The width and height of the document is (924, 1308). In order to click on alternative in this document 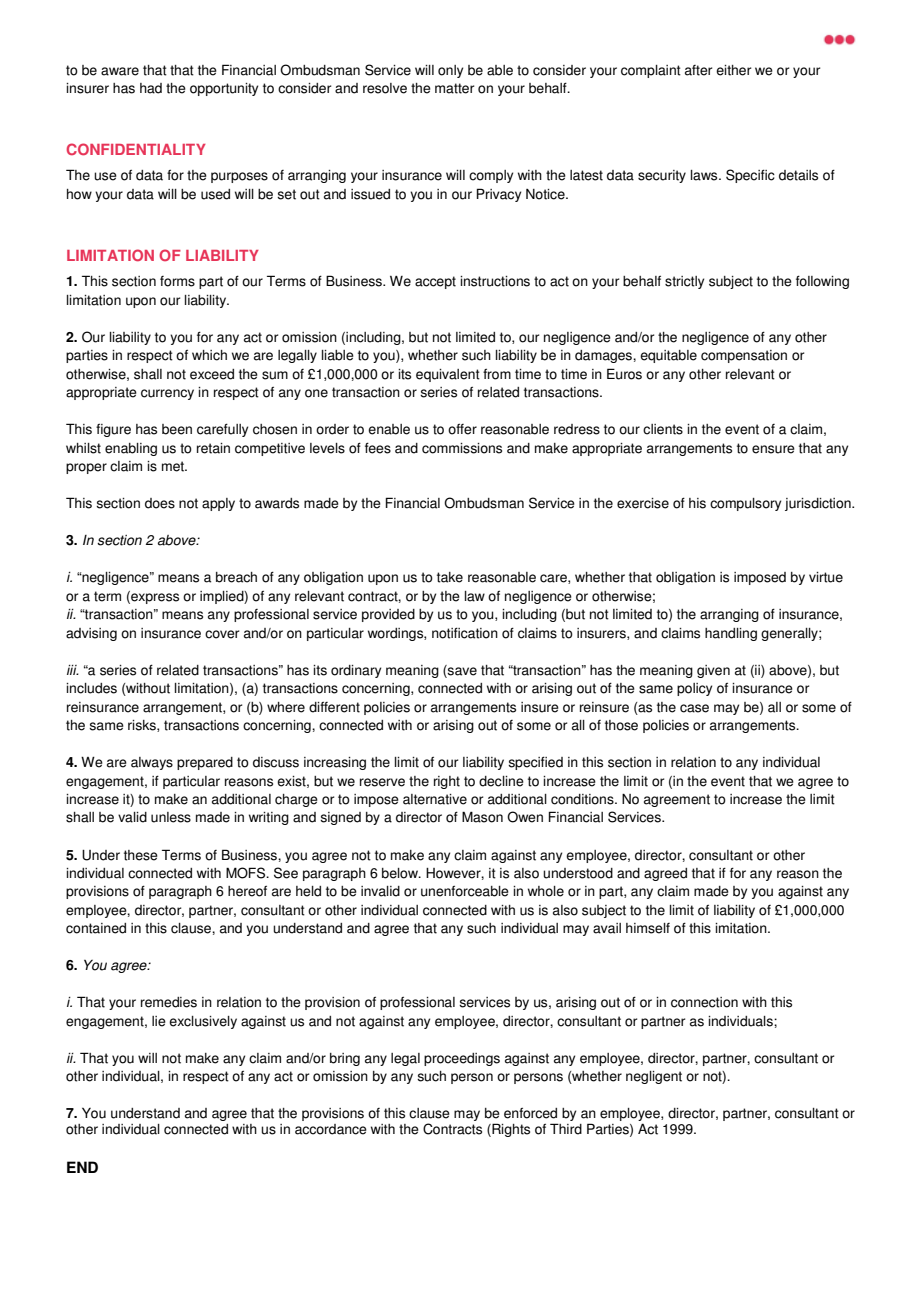, I will do `click(435, 799)`.
